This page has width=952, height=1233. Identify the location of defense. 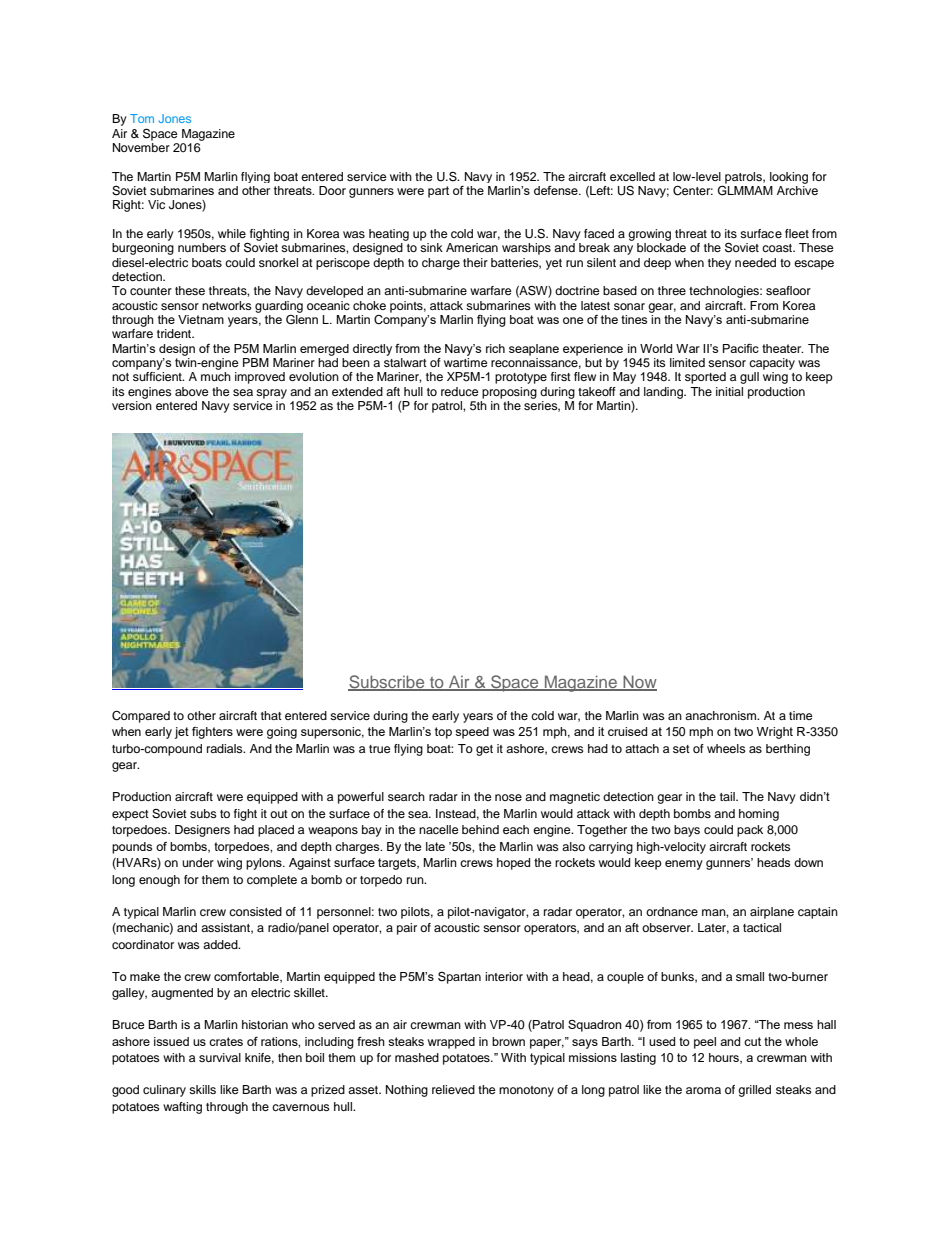
(557, 190).
